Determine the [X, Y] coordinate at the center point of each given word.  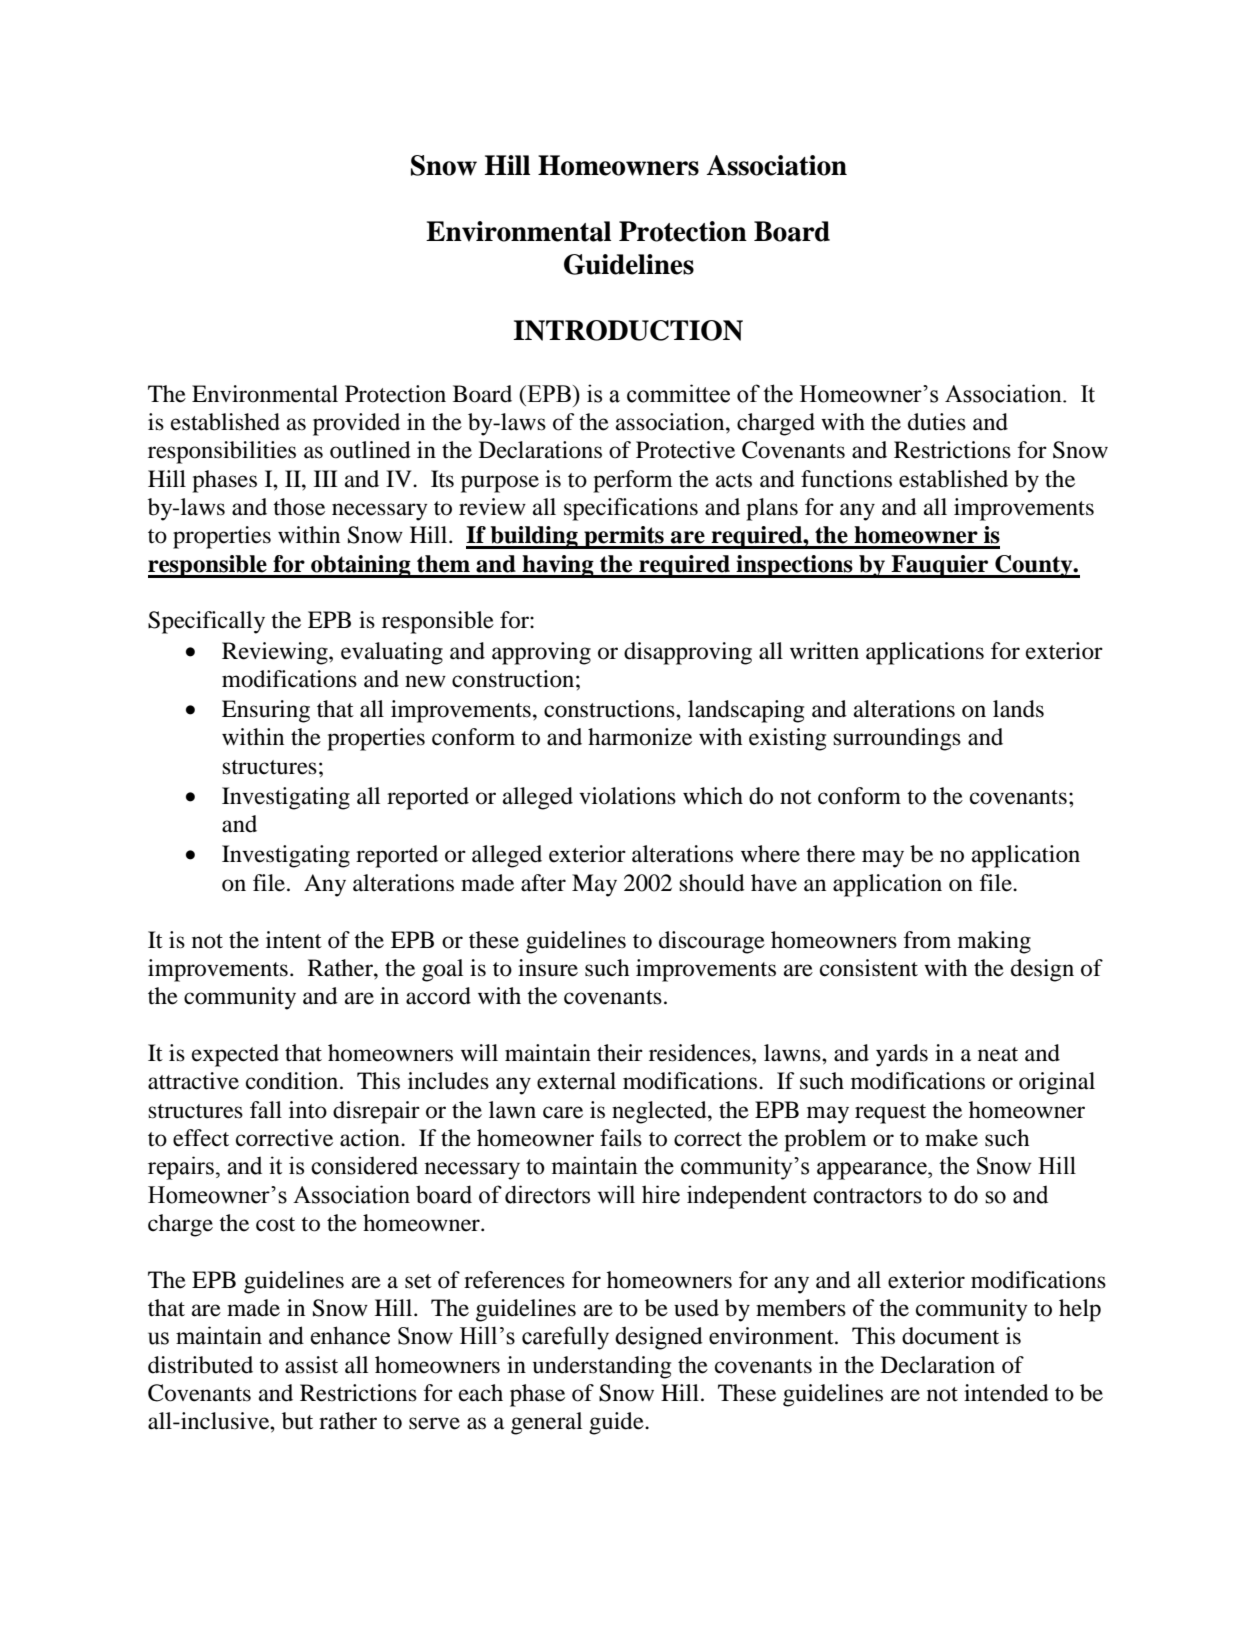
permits [624, 537]
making [994, 942]
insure [548, 968]
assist [311, 1365]
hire [661, 1194]
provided [356, 424]
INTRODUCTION [628, 330]
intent [294, 940]
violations [627, 796]
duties [937, 422]
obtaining [361, 566]
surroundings [897, 739]
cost [275, 1224]
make [951, 1138]
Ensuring [266, 711]
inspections [795, 566]
